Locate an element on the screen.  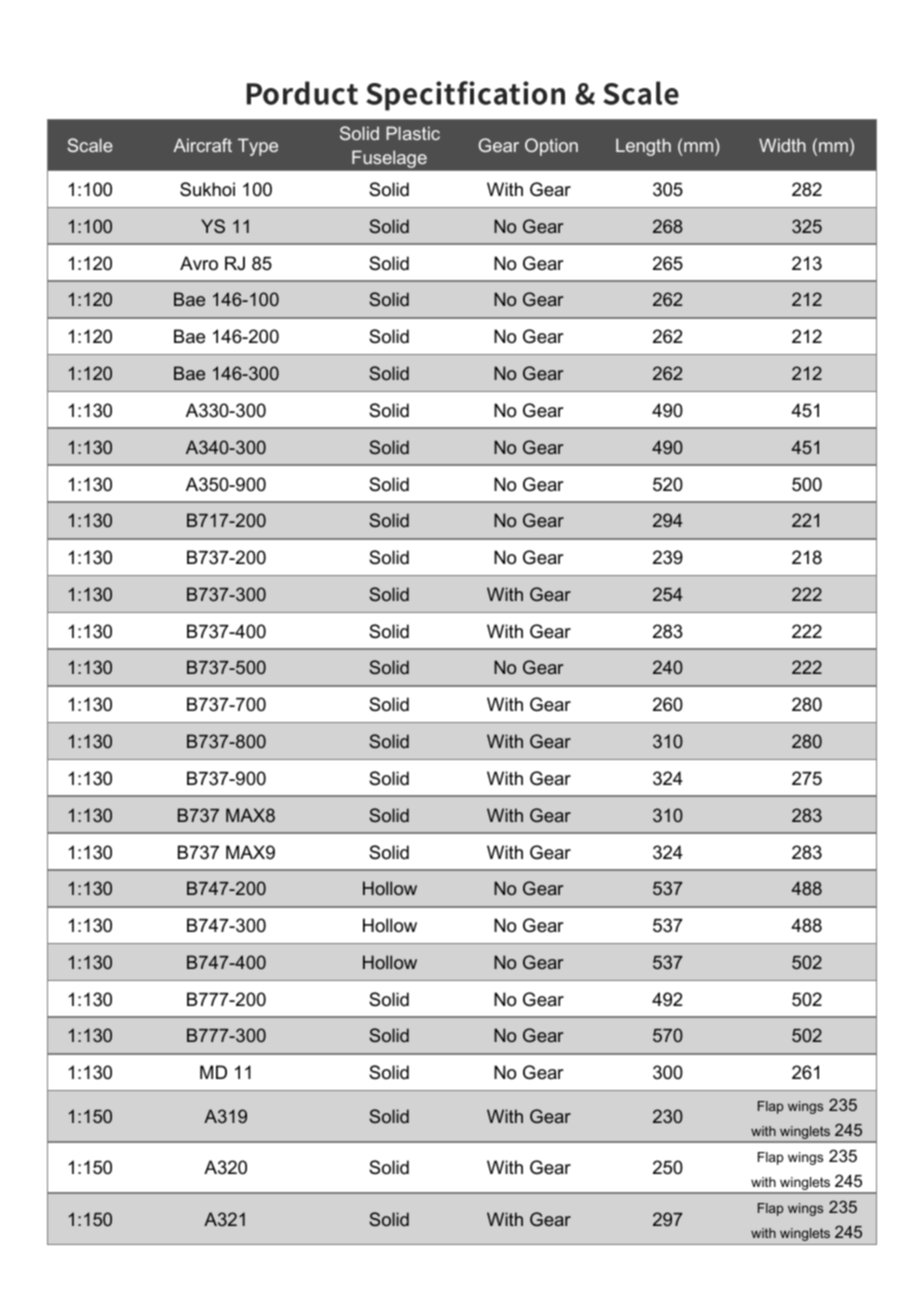
Avro is located at coordinates (199, 263).
